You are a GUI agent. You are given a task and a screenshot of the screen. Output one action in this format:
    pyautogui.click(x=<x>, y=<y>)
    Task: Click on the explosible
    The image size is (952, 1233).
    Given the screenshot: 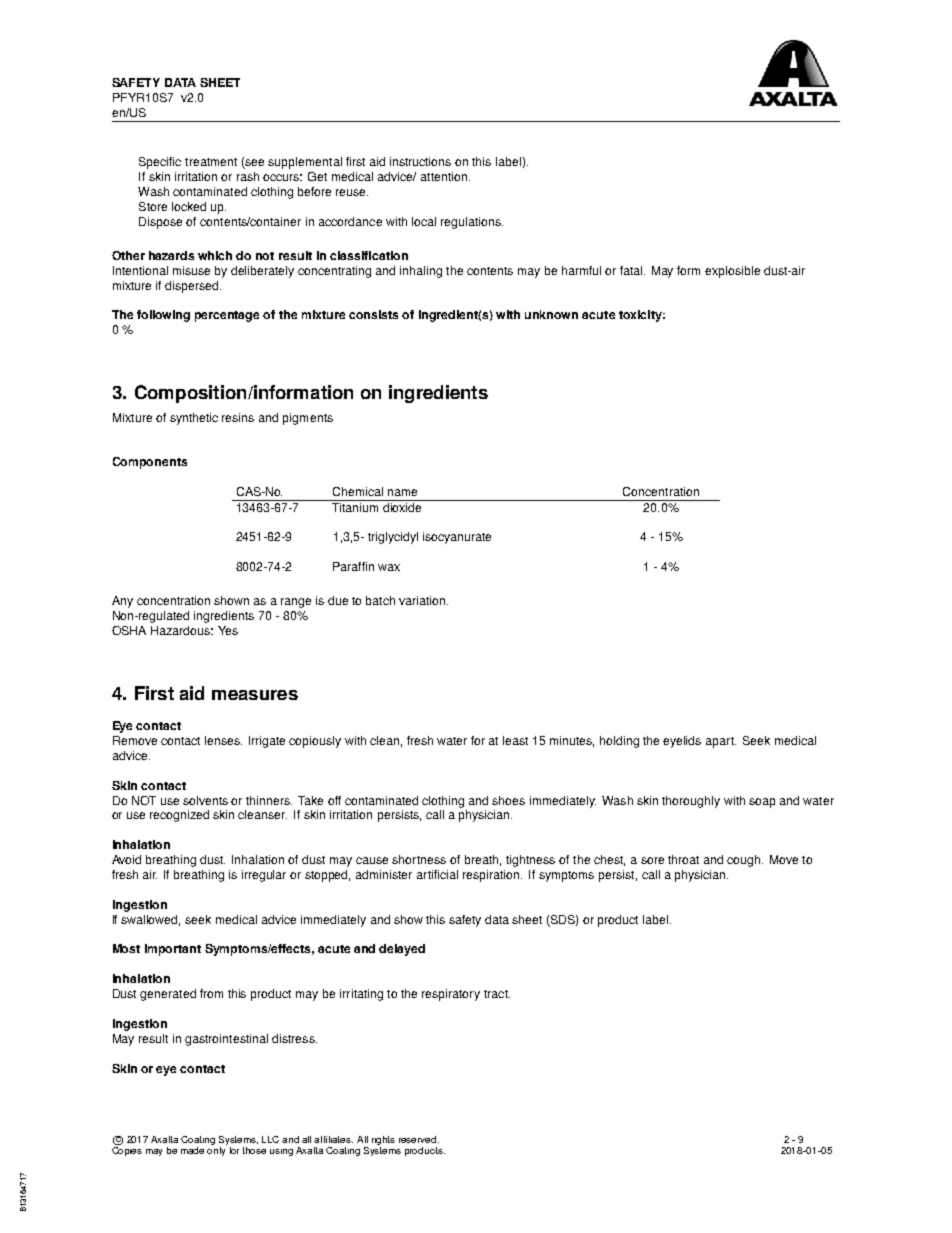 What is the action you would take?
    pyautogui.click(x=732, y=272)
